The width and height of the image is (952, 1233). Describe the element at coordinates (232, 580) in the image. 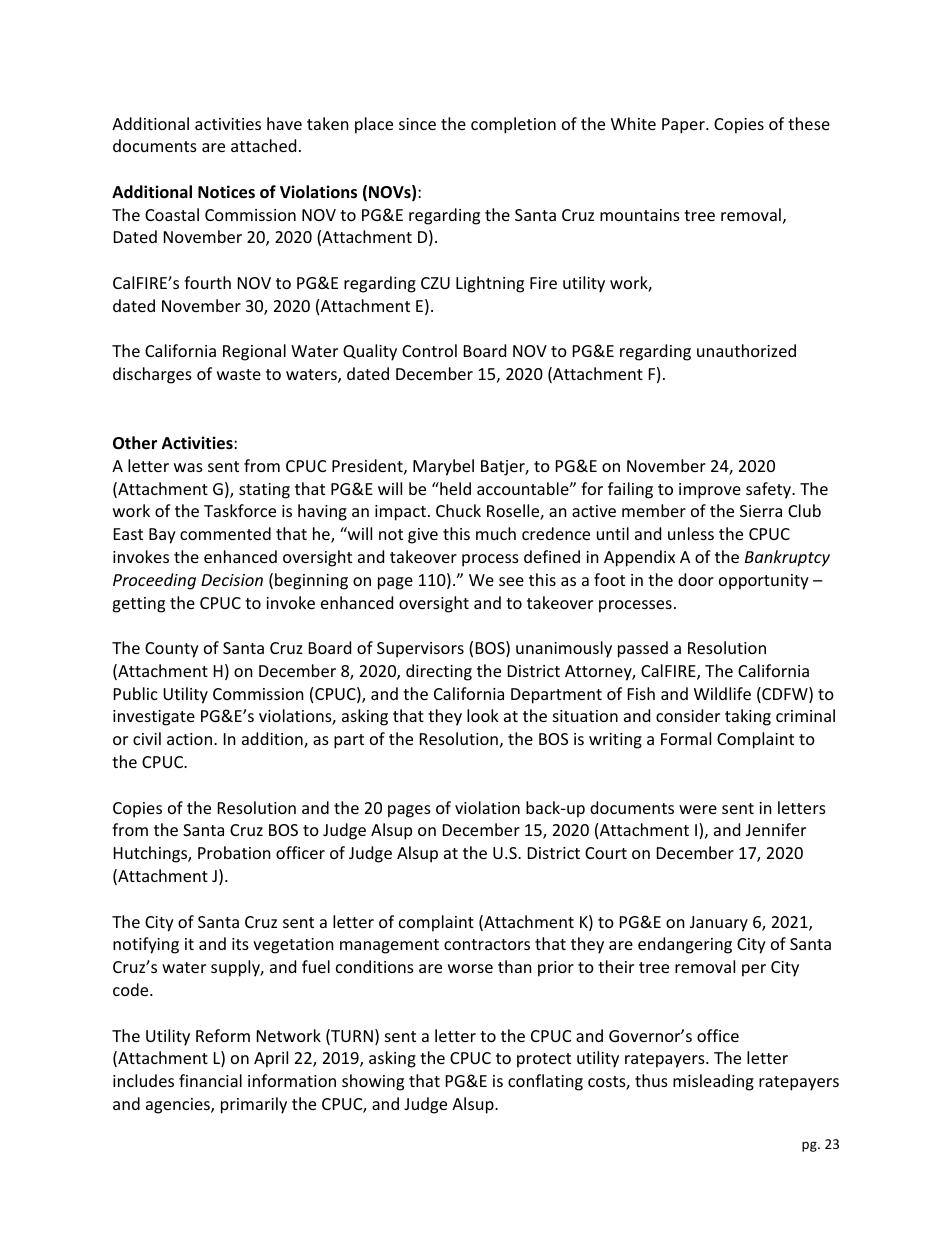

I see `Decision` at that location.
